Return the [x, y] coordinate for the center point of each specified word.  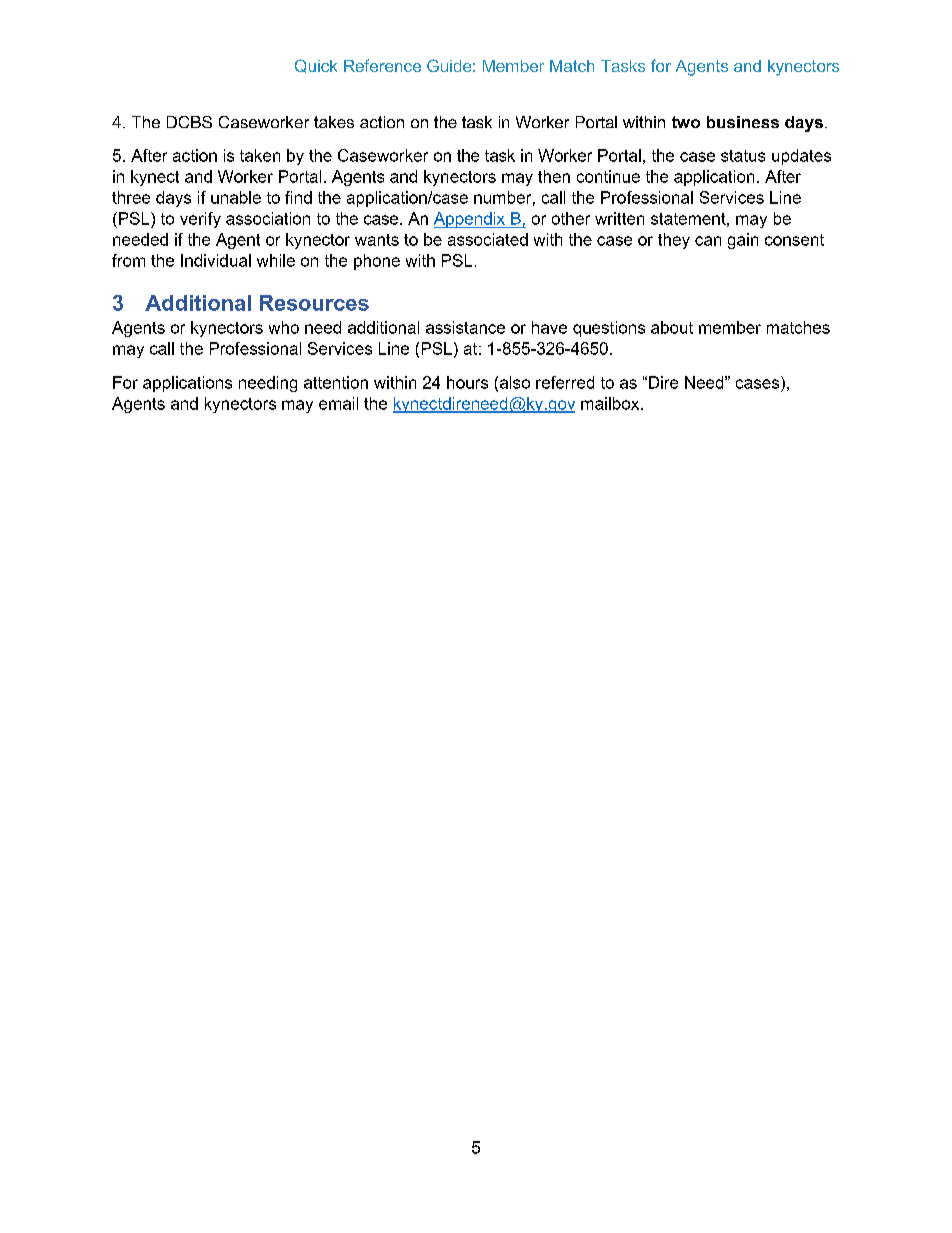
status [743, 156]
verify [200, 220]
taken [260, 155]
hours [467, 382]
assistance [465, 327]
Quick [316, 66]
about [672, 327]
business [743, 122]
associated [488, 239]
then [554, 176]
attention [336, 382]
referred [565, 382]
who [284, 327]
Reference [382, 65]
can [708, 241]
